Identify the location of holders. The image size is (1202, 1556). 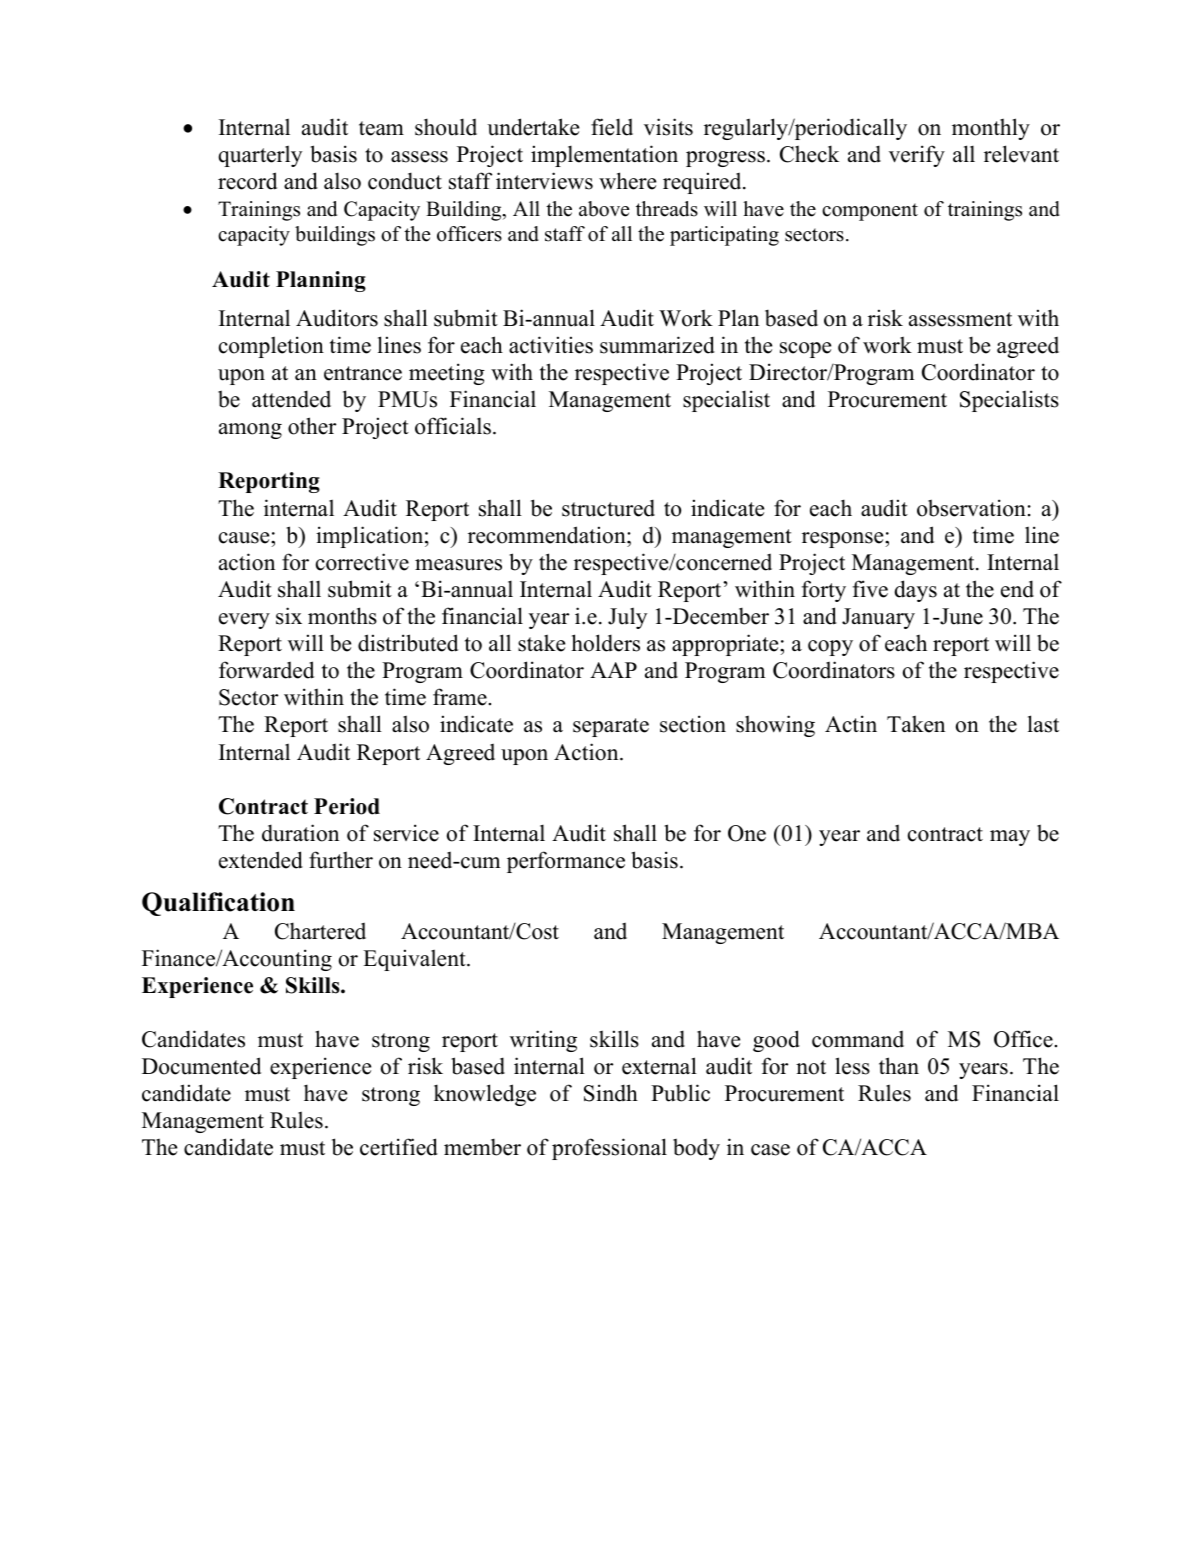
(606, 643).
